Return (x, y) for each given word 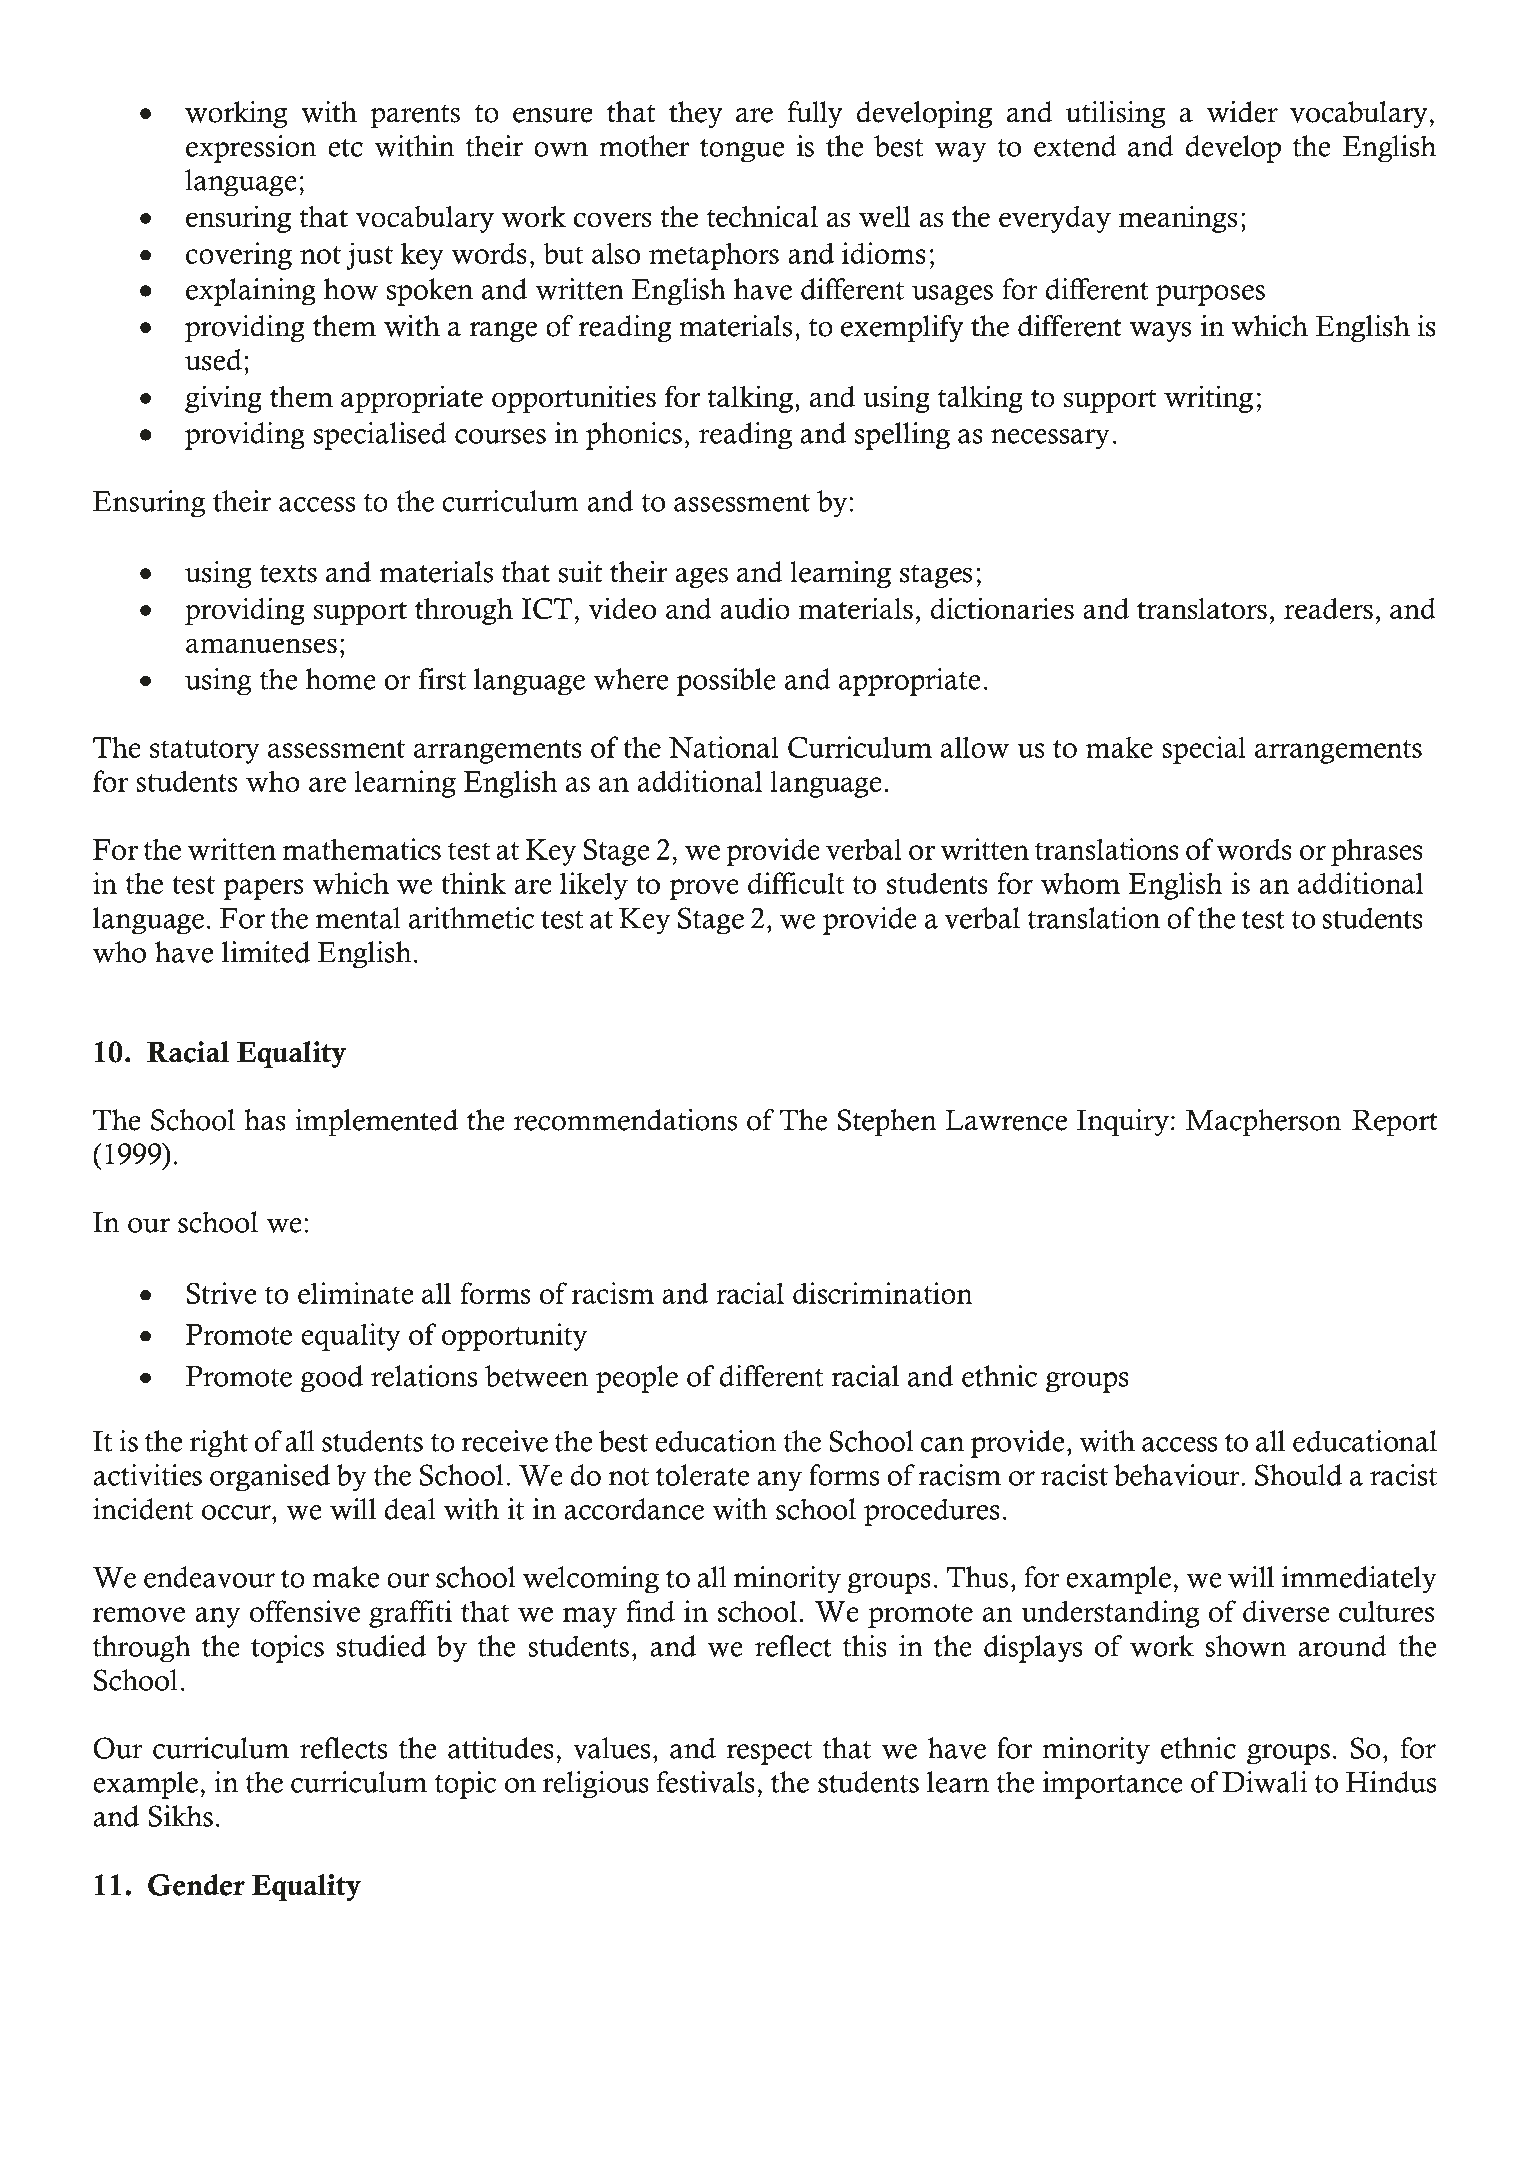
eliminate (355, 1293)
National (724, 747)
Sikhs (180, 1816)
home (341, 679)
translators (1202, 609)
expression (251, 149)
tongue (742, 151)
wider (1242, 112)
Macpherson (1263, 1123)
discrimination (883, 1293)
